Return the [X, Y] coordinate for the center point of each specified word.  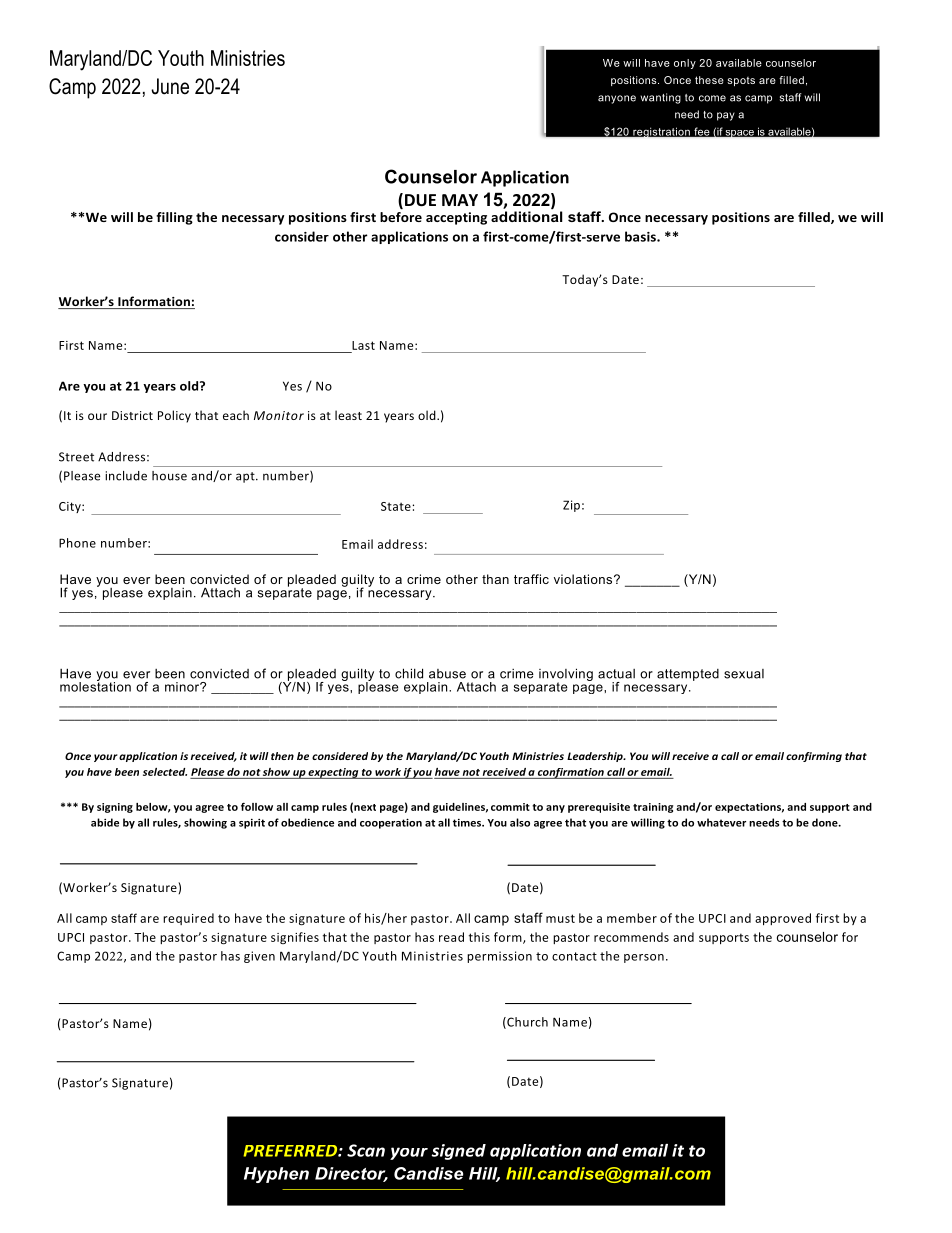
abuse [447, 674]
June [170, 86]
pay [726, 116]
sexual [744, 674]
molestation [95, 685]
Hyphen [276, 1175]
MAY [460, 200]
